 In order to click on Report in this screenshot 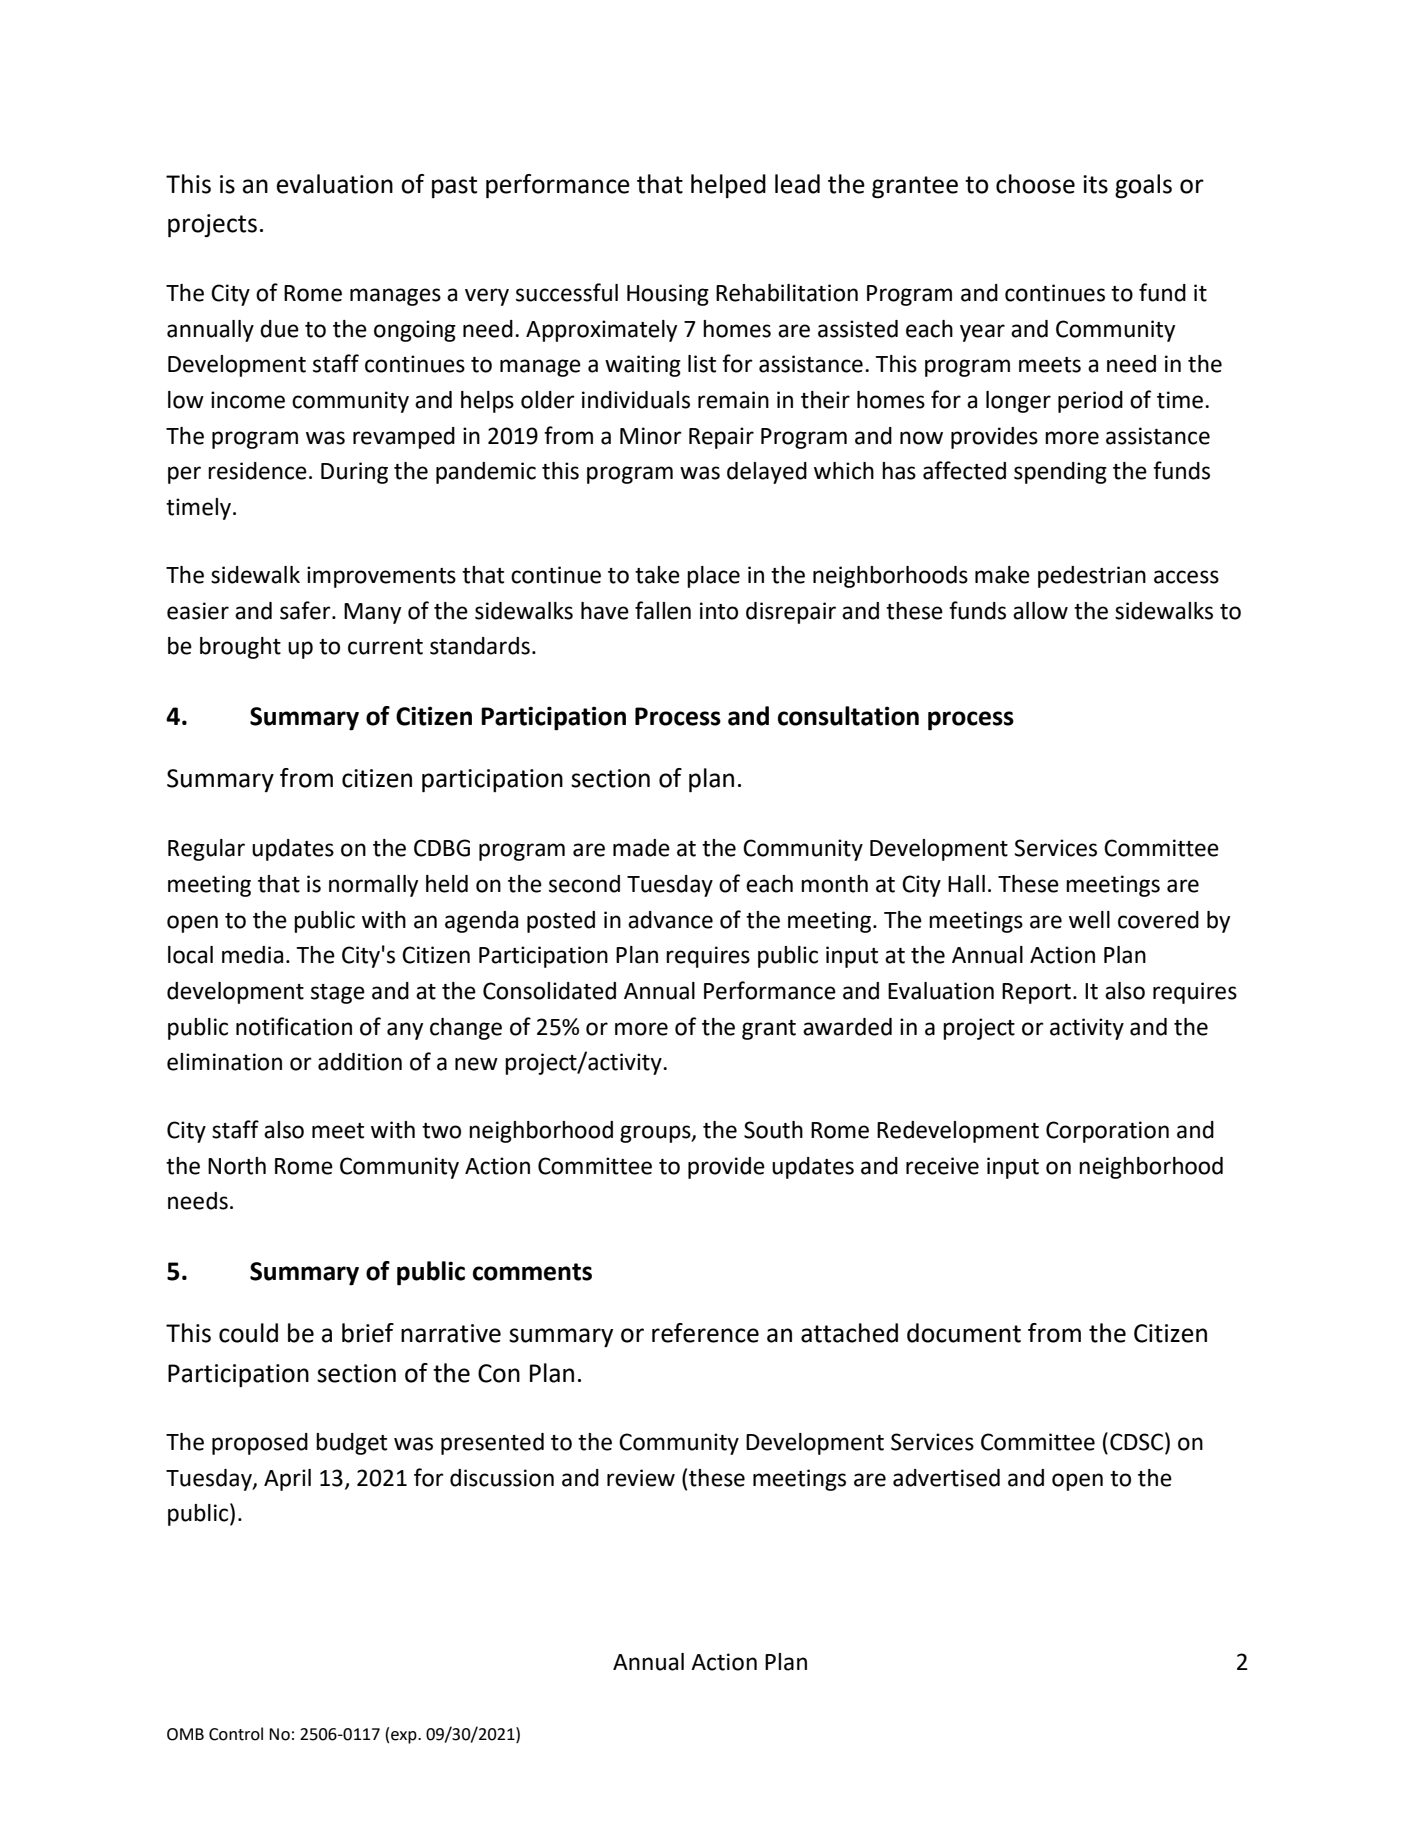, I will do `click(1036, 993)`.
